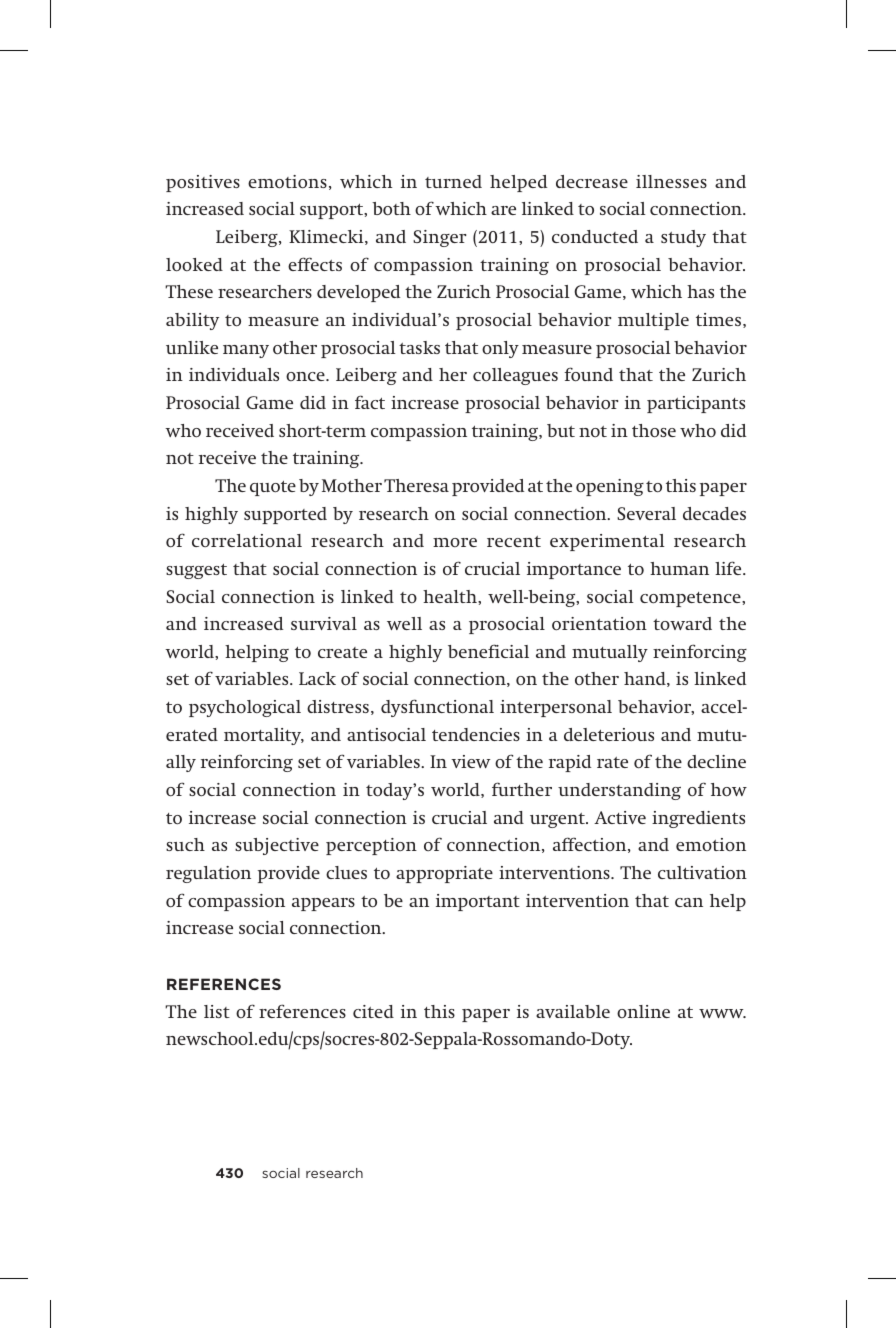 This screenshot has width=896, height=1328. I want to click on once, so click(306, 376).
